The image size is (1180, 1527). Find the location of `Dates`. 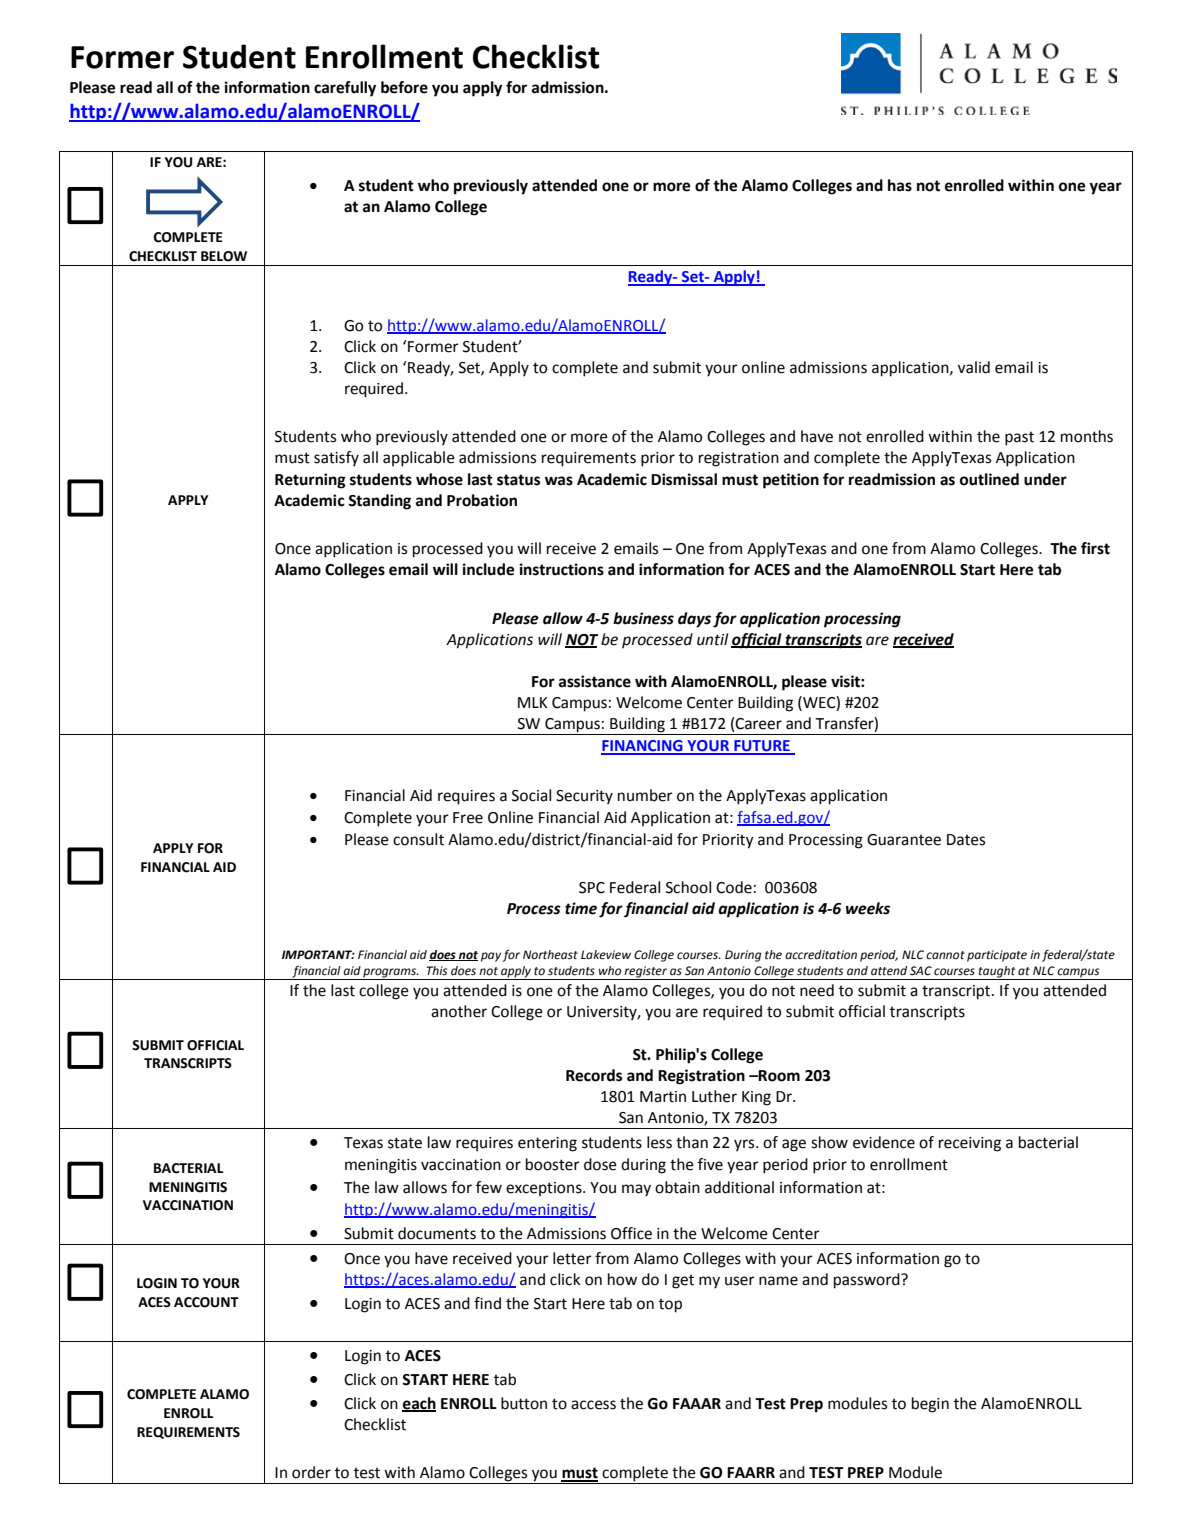

Dates is located at coordinates (966, 840).
